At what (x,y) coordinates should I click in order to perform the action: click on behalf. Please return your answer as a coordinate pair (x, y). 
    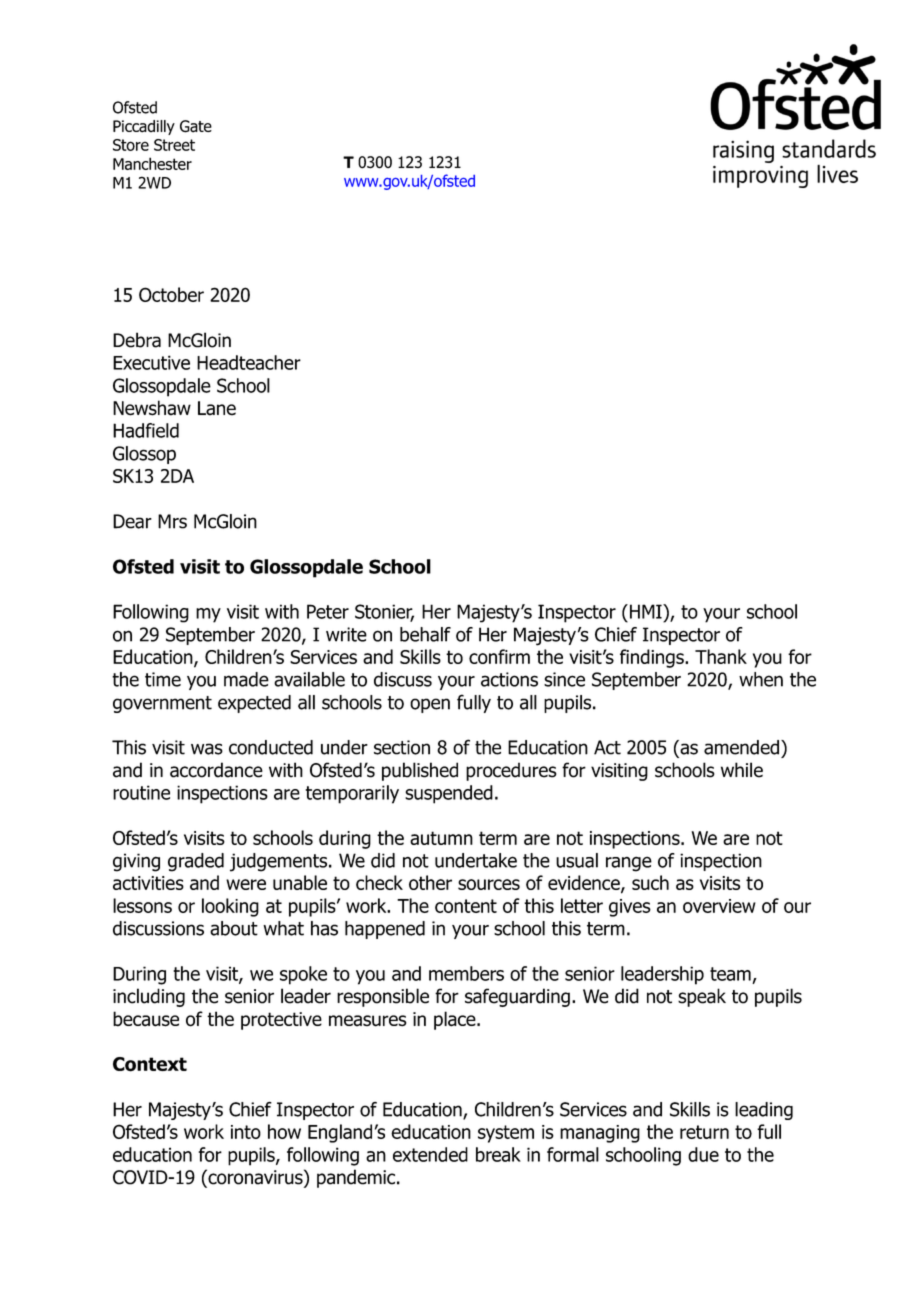
    Looking at the image, I should click on (425, 634).
